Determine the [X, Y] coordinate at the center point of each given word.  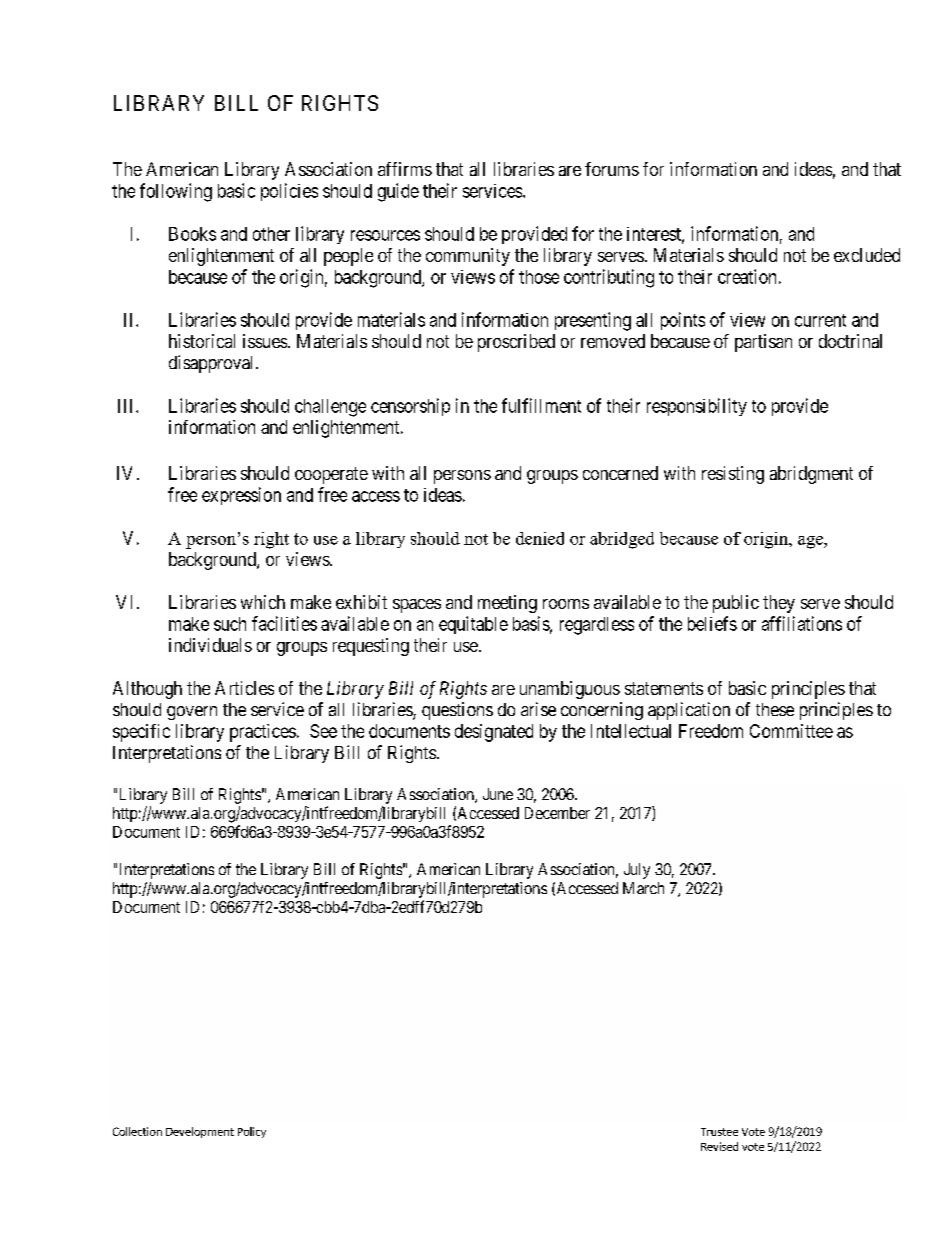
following [176, 192]
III [127, 406]
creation [747, 276]
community [468, 257]
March [643, 888]
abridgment [811, 475]
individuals [210, 645]
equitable [473, 625]
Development [200, 1132]
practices [263, 733]
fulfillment [541, 405]
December [557, 813]
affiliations [802, 623]
